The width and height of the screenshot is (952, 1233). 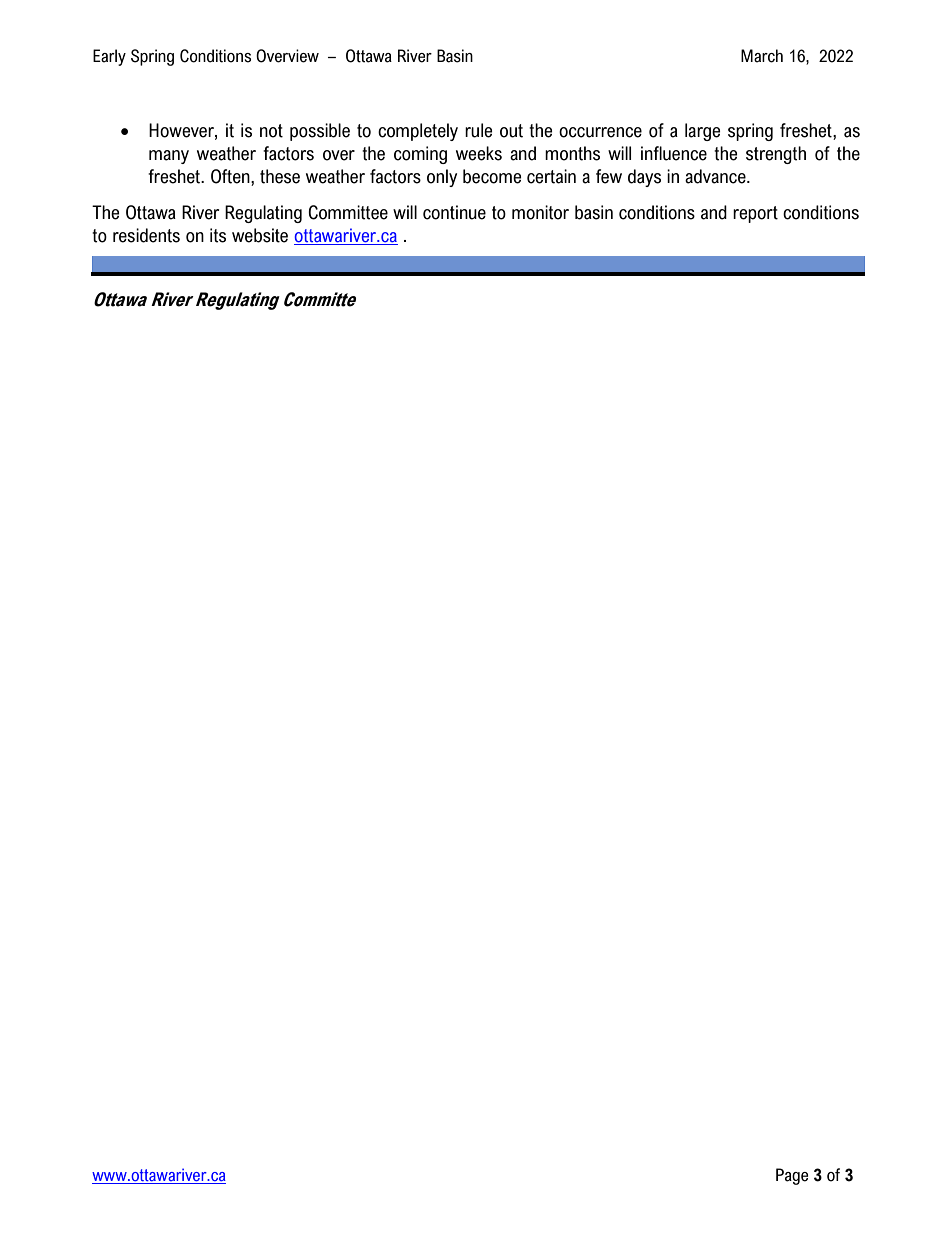 What do you see at coordinates (792, 1176) in the screenshot?
I see `Page` at bounding box center [792, 1176].
